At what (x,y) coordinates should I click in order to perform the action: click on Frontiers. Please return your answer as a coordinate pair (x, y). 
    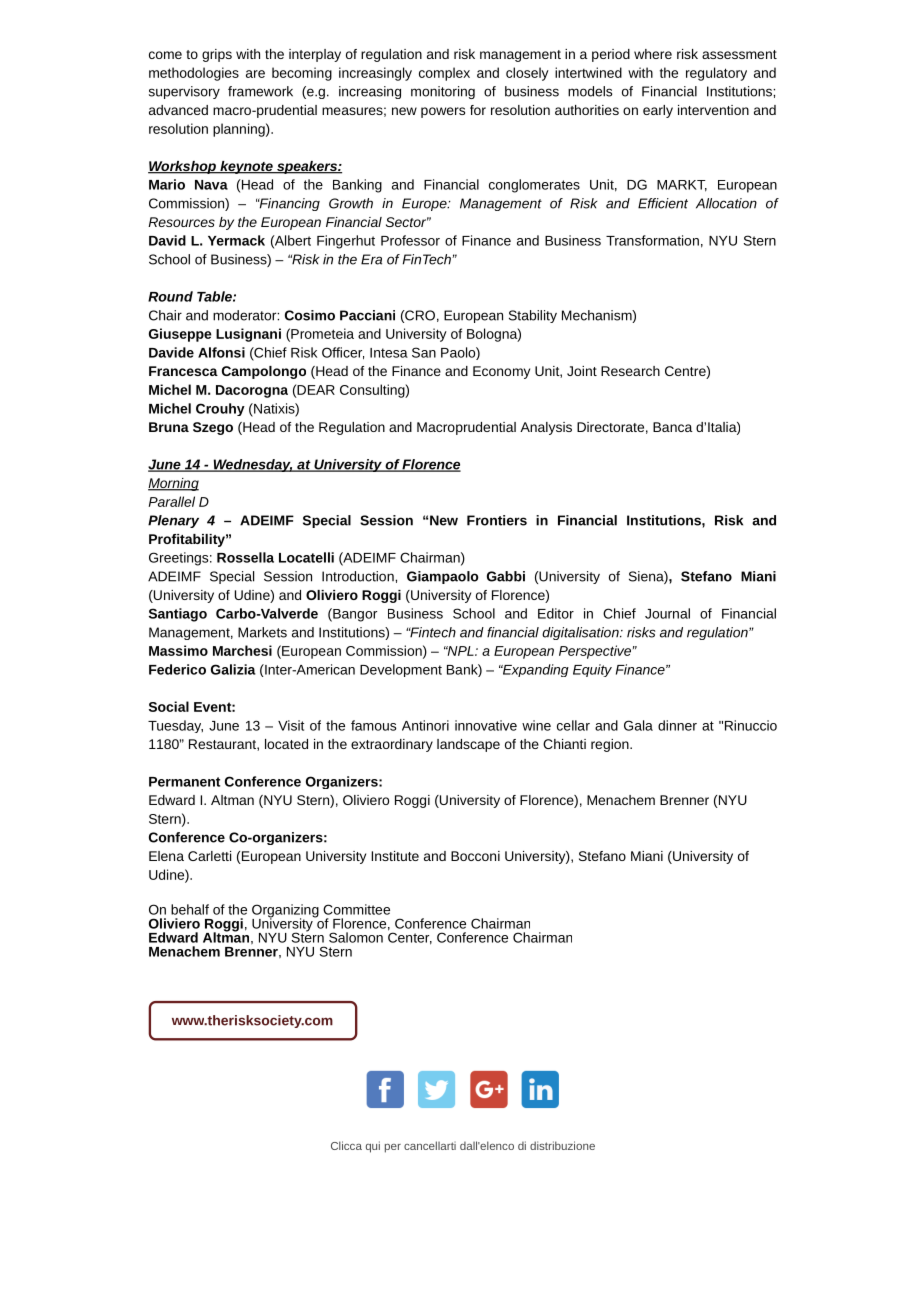
    Looking at the image, I should click on (497, 520).
